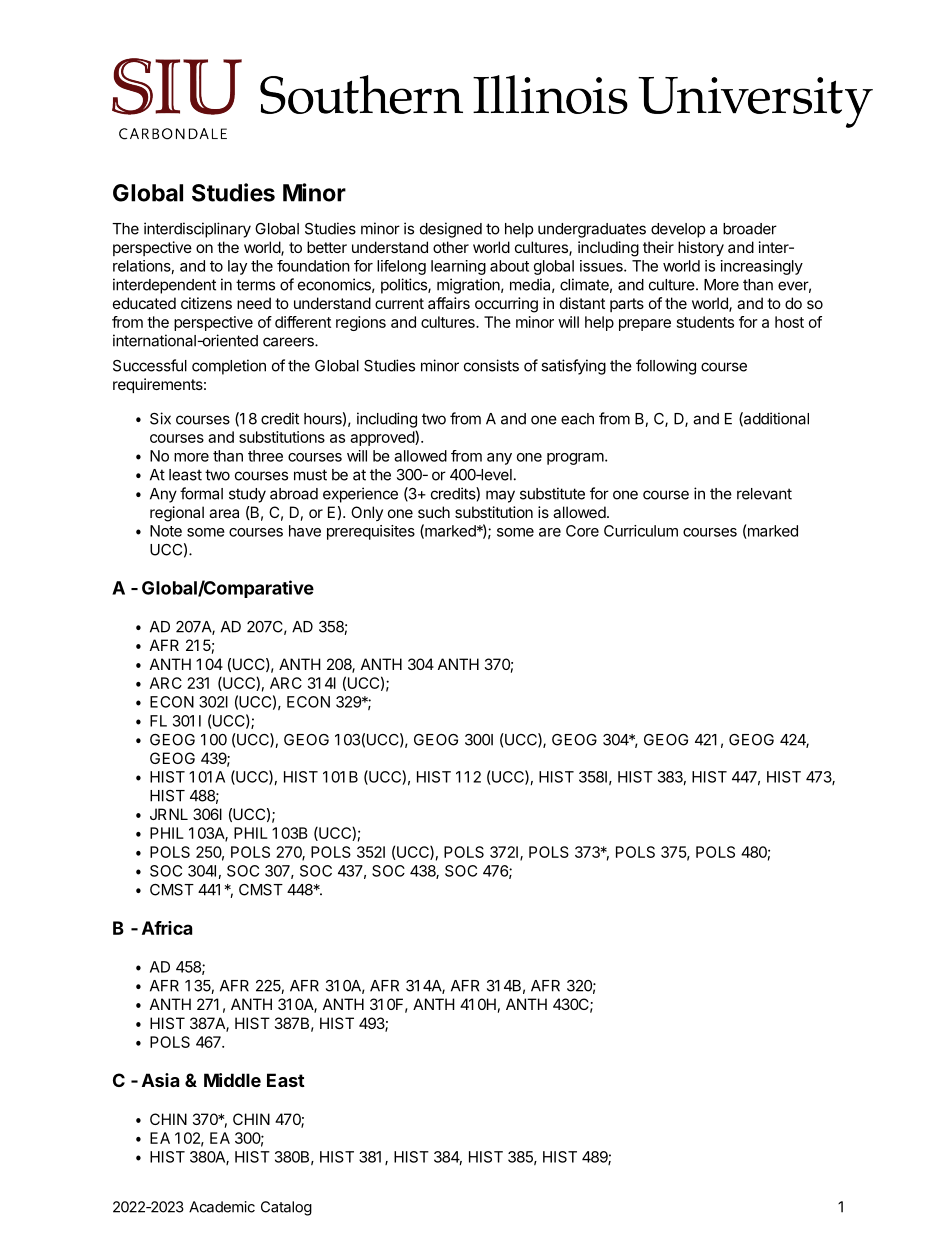 The height and width of the screenshot is (1233, 952). I want to click on Curriculum, so click(641, 531).
